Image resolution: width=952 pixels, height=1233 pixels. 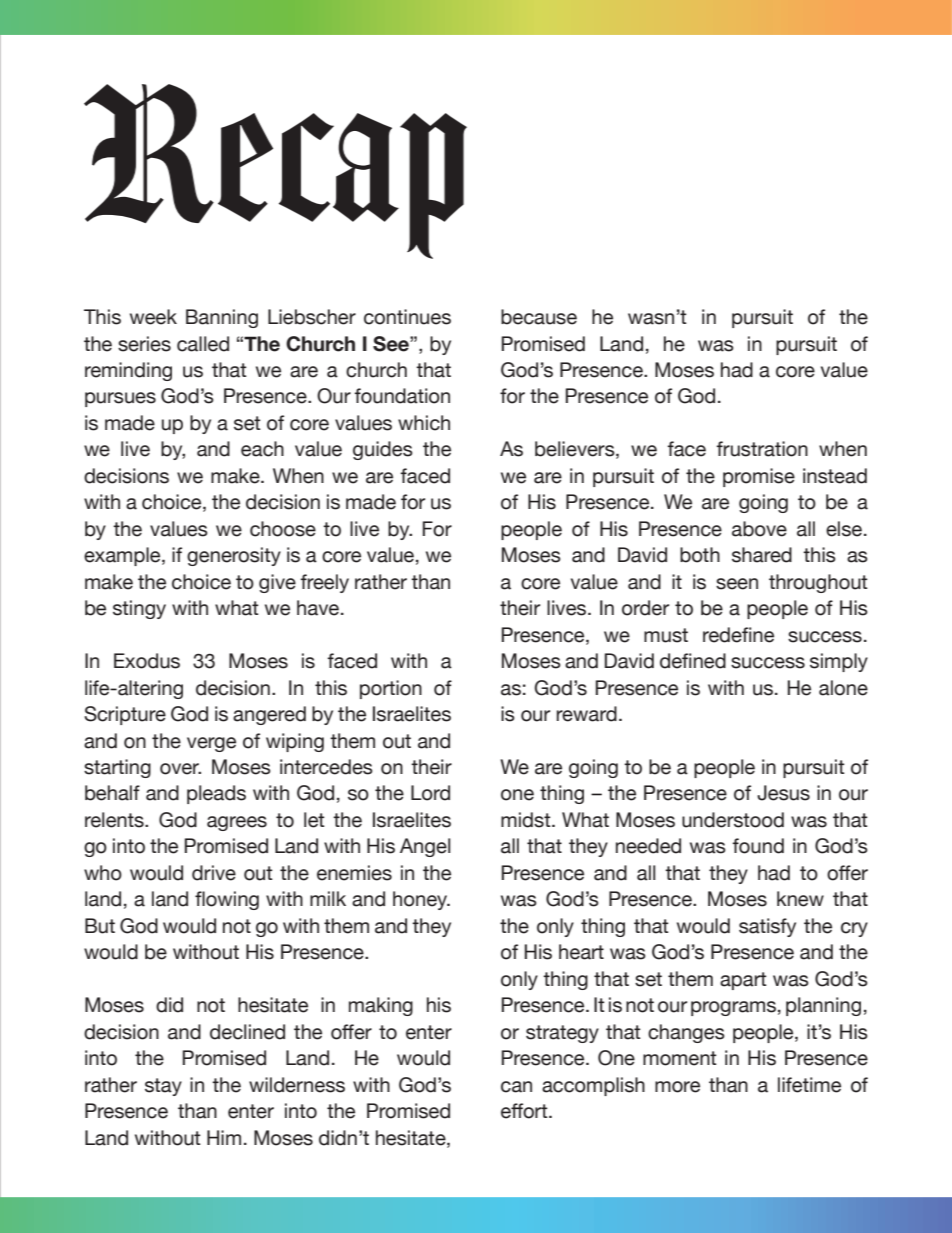 I want to click on frustration, so click(x=762, y=449).
